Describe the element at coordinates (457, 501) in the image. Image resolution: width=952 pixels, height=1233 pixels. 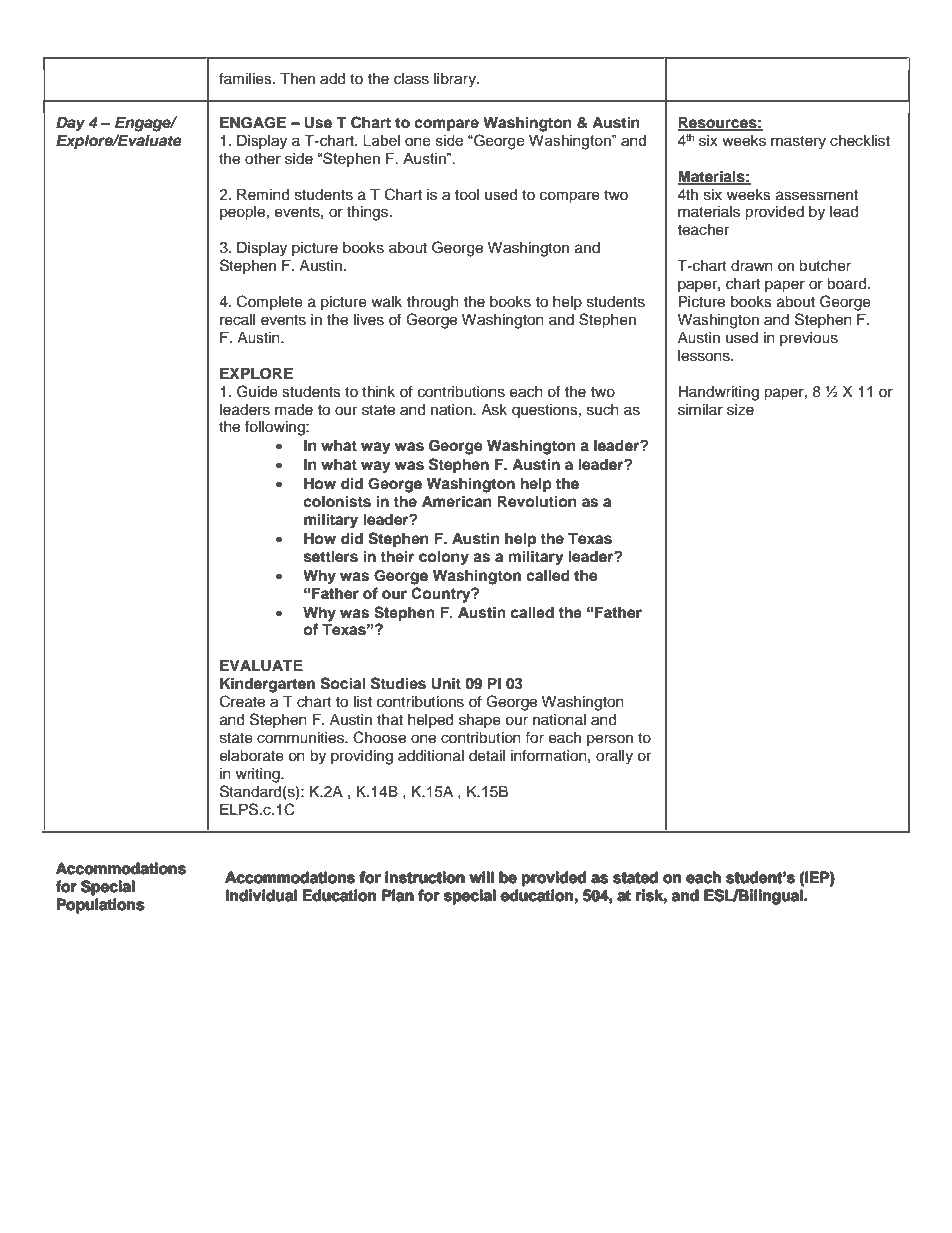
I see `American` at that location.
